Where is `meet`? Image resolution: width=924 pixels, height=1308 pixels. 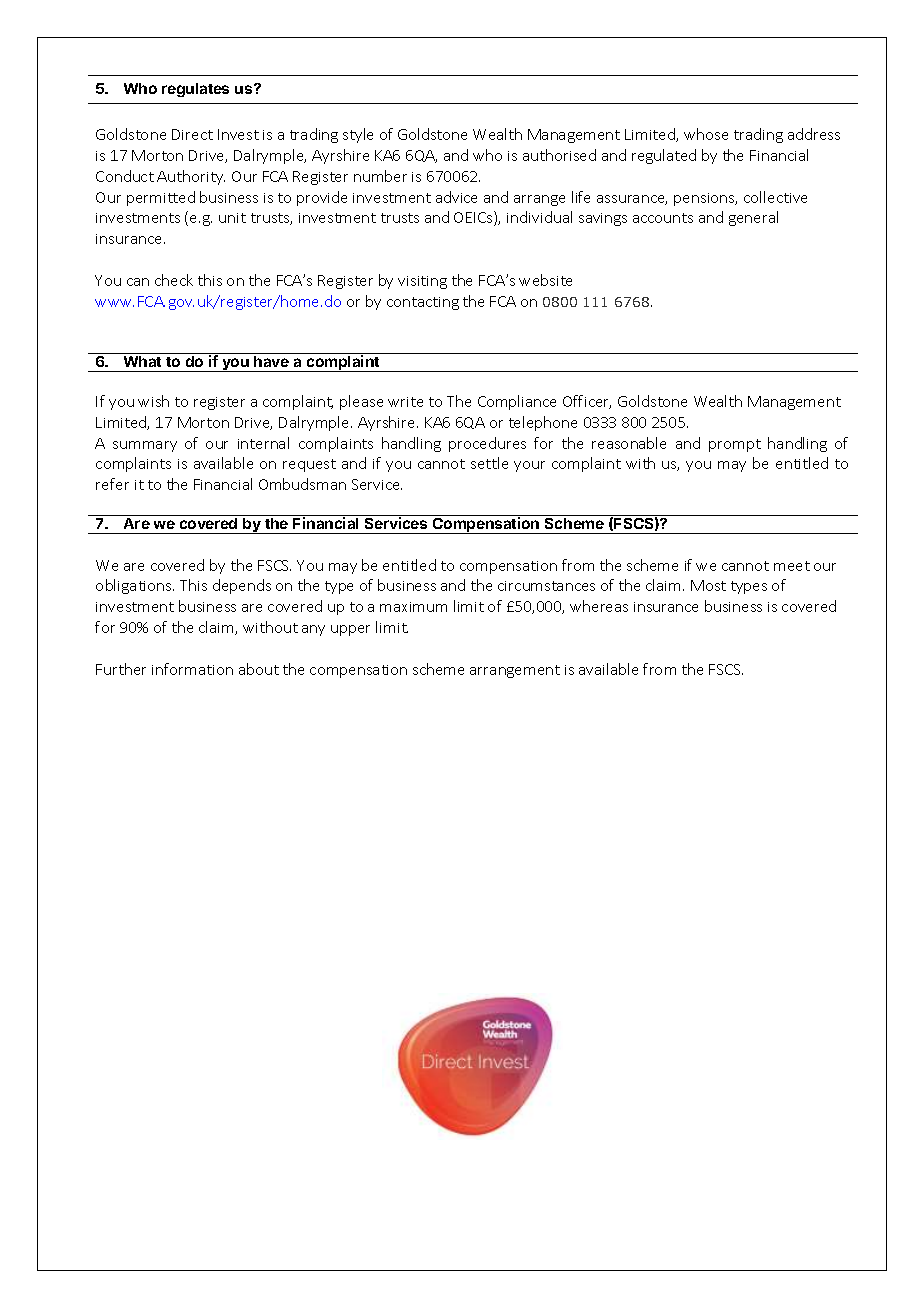 meet is located at coordinates (792, 566).
